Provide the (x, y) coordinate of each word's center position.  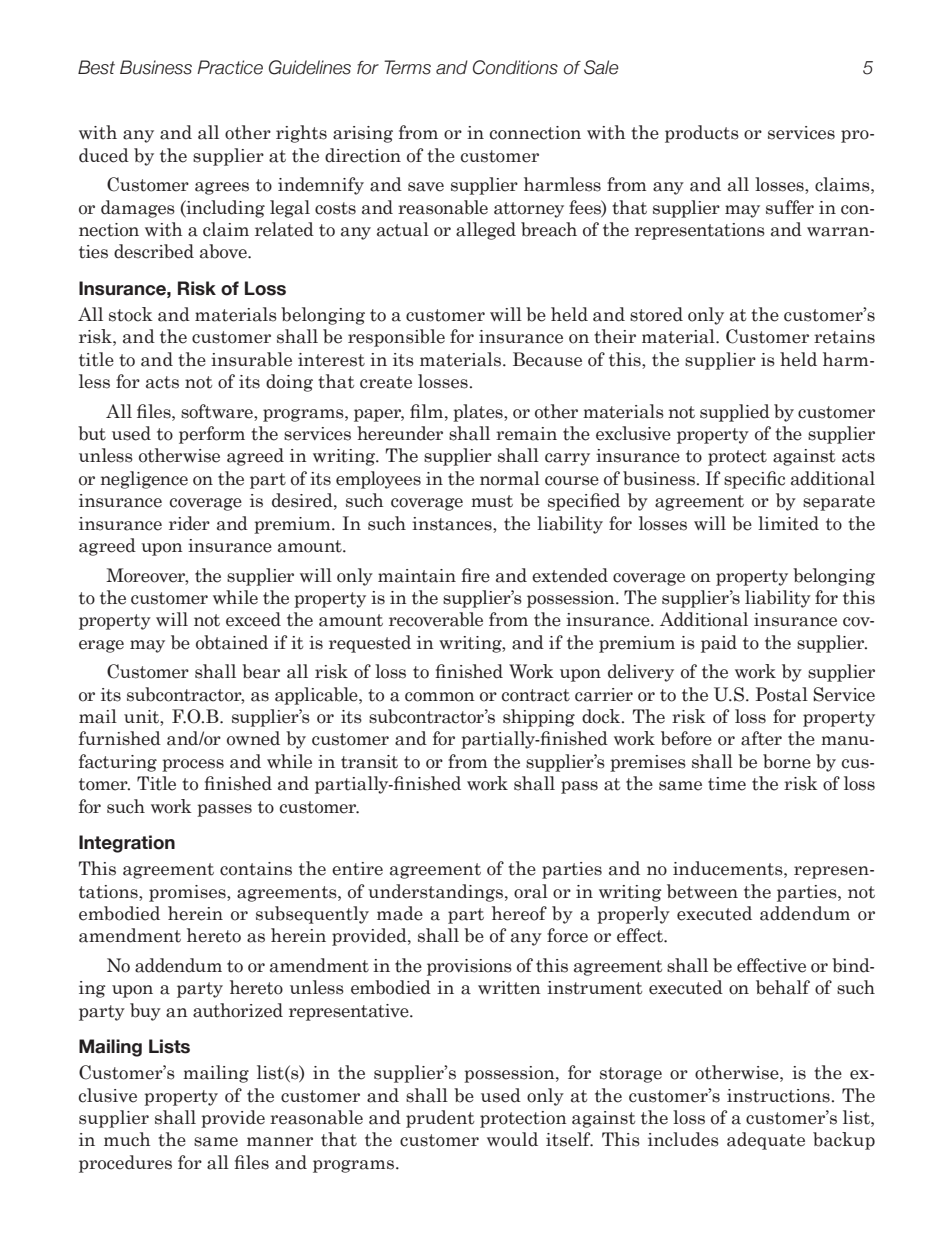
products (702, 134)
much (127, 1139)
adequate (766, 1141)
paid (719, 644)
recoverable (436, 619)
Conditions (515, 67)
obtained (232, 642)
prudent (440, 1119)
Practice (230, 67)
